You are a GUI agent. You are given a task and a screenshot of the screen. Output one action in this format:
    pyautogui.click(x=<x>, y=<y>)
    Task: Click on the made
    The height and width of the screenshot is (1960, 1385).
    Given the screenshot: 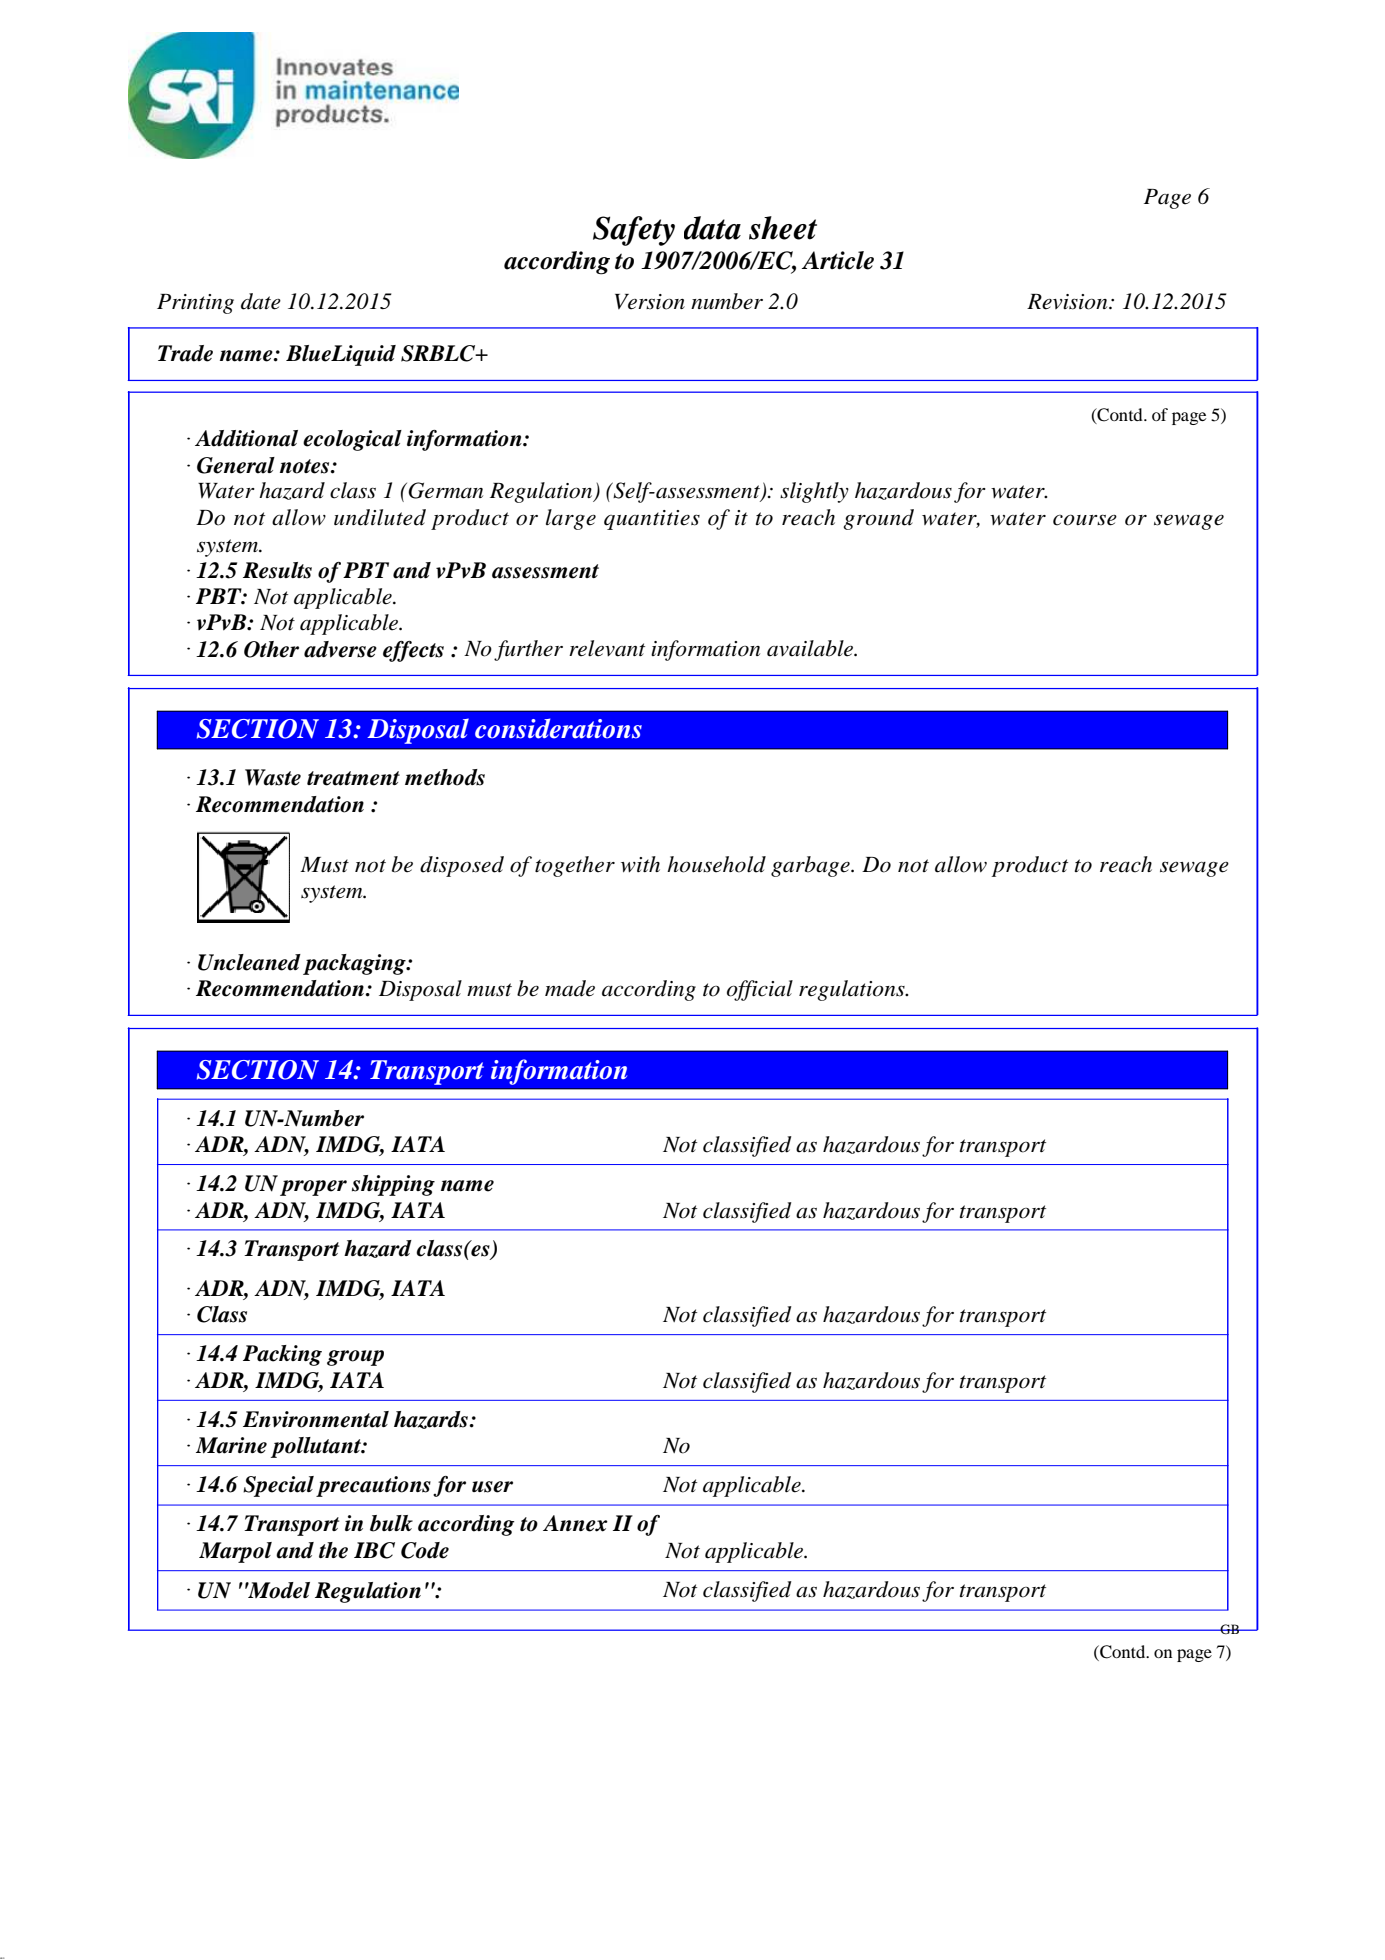 What is the action you would take?
    pyautogui.click(x=570, y=988)
